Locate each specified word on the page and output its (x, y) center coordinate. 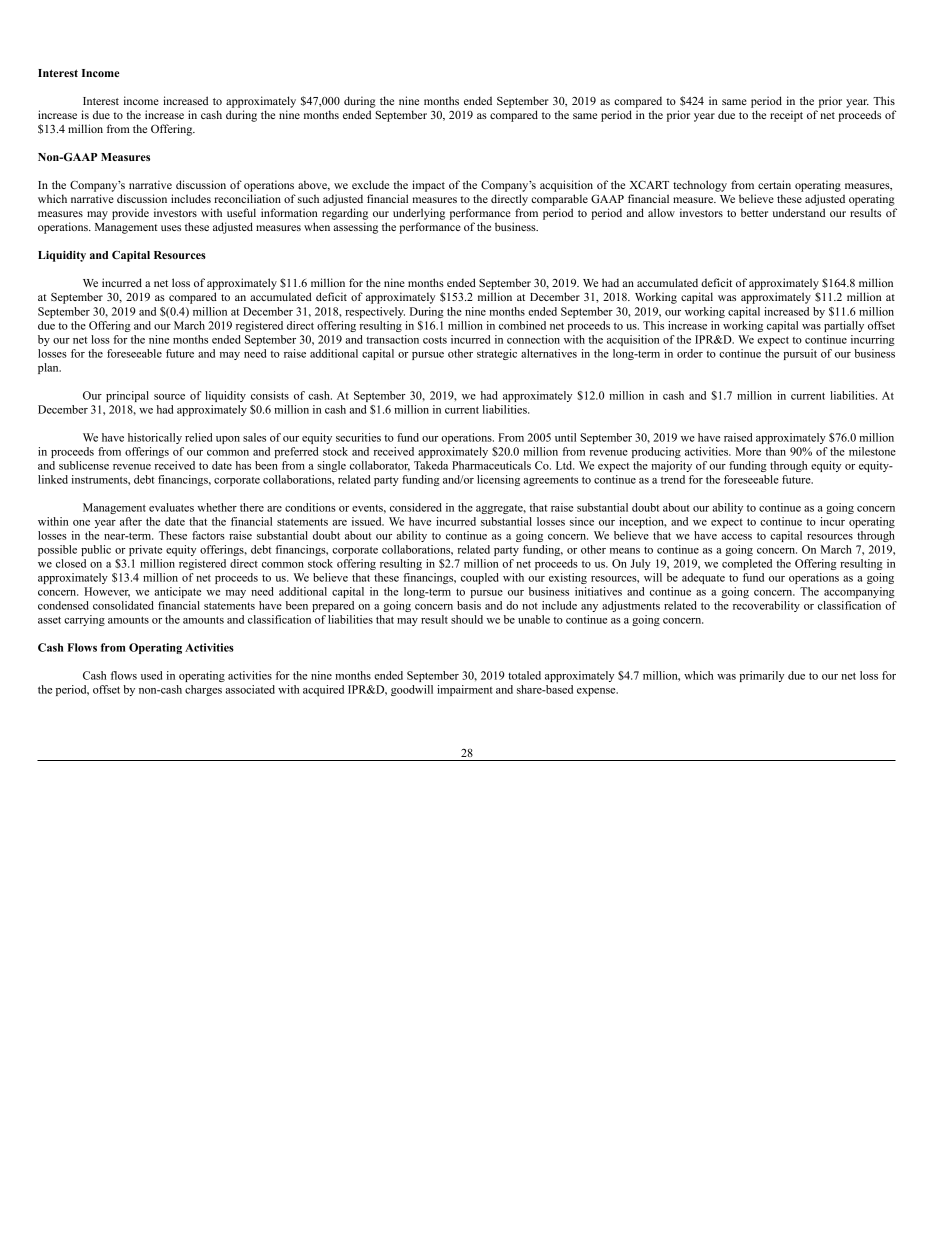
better (754, 212)
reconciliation (247, 198)
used (151, 675)
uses (171, 228)
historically (155, 438)
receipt (786, 116)
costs (435, 340)
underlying (419, 214)
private (145, 550)
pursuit (800, 354)
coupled (480, 578)
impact (428, 186)
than (775, 451)
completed (747, 564)
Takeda (431, 465)
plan (49, 368)
